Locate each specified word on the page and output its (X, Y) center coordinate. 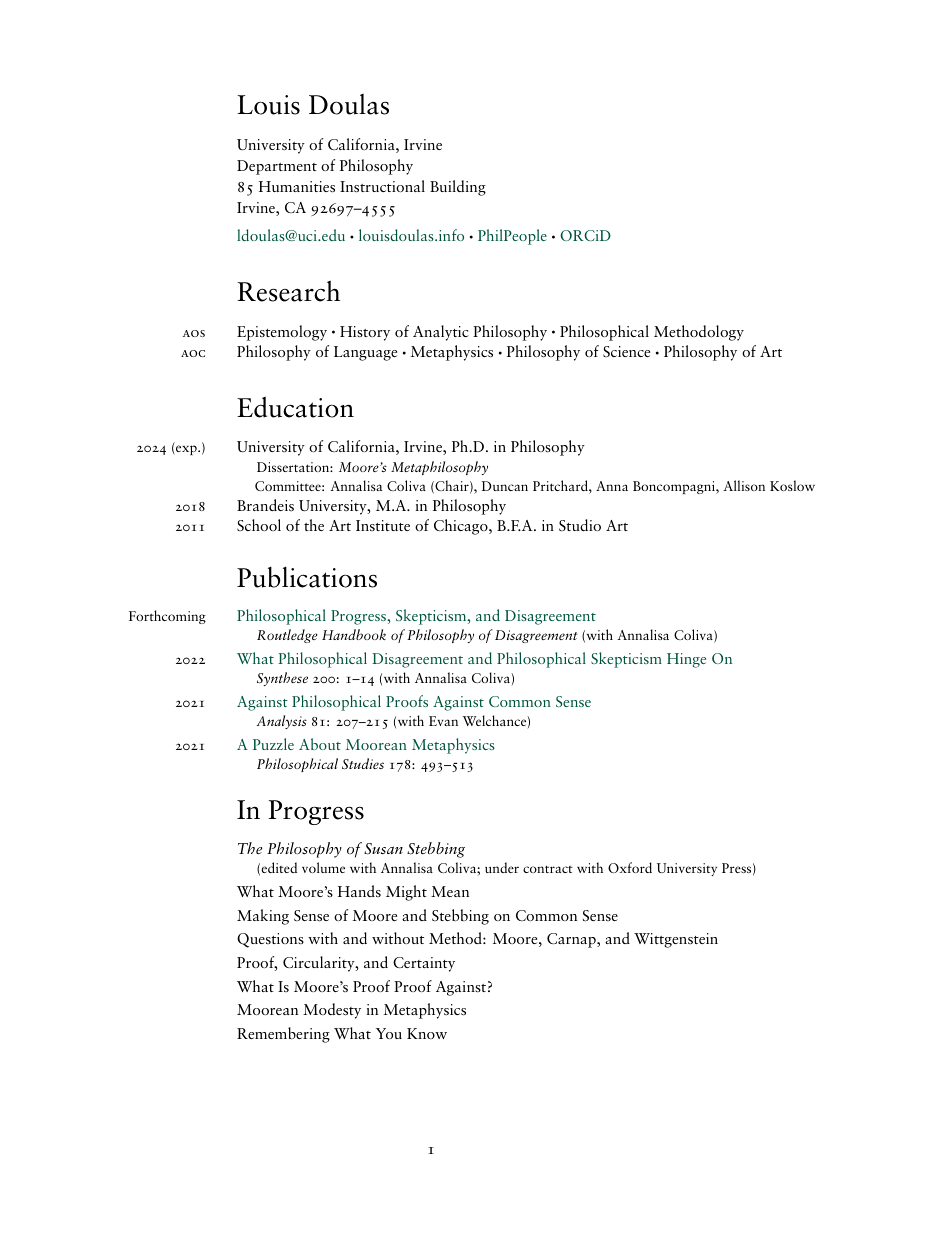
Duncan (505, 486)
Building (458, 188)
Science (626, 351)
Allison (744, 485)
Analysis (282, 722)
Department (277, 167)
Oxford (630, 867)
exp (186, 450)
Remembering (283, 1035)
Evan (443, 721)
